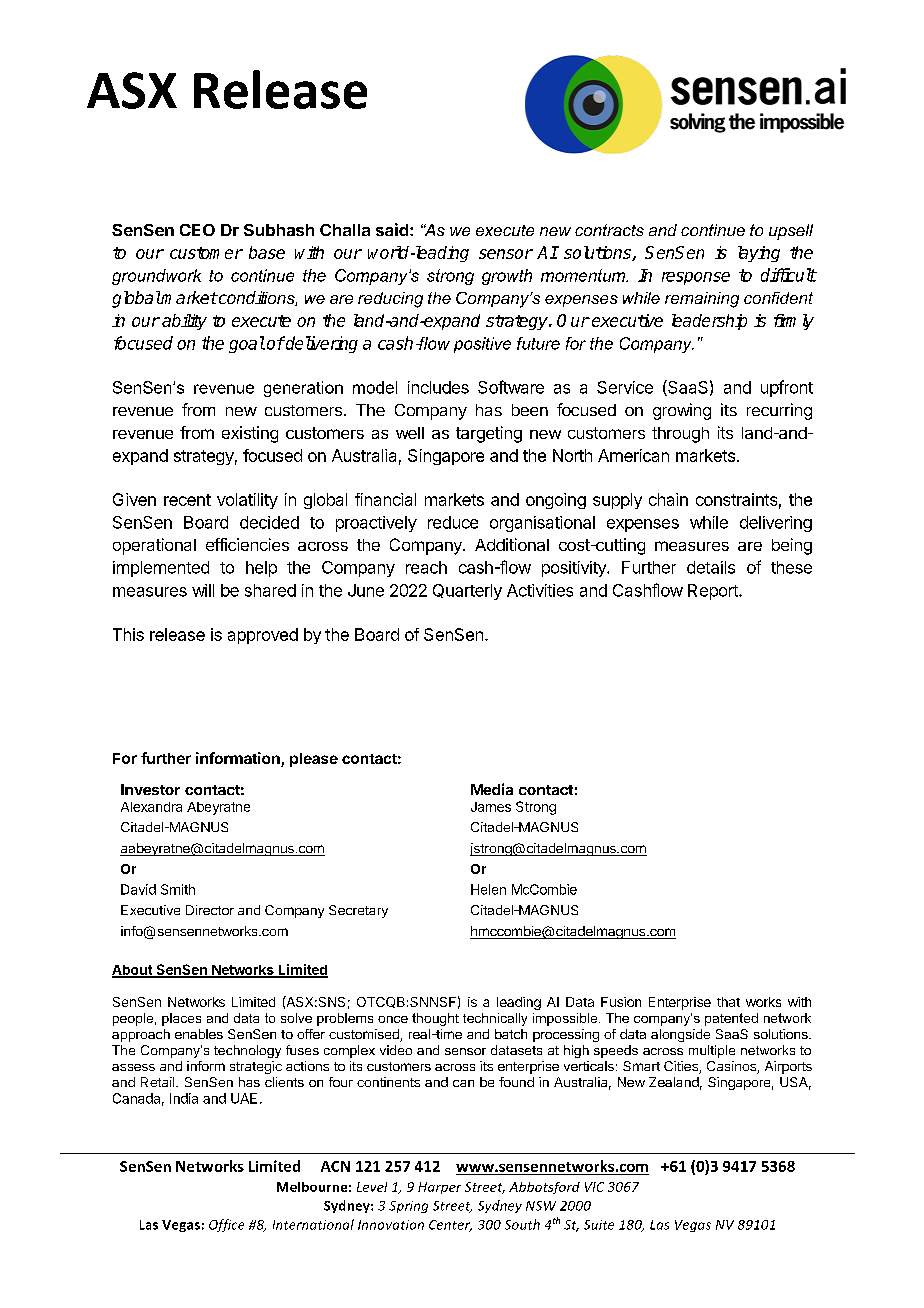 This screenshot has width=924, height=1308. I want to click on Harper, so click(439, 1188).
